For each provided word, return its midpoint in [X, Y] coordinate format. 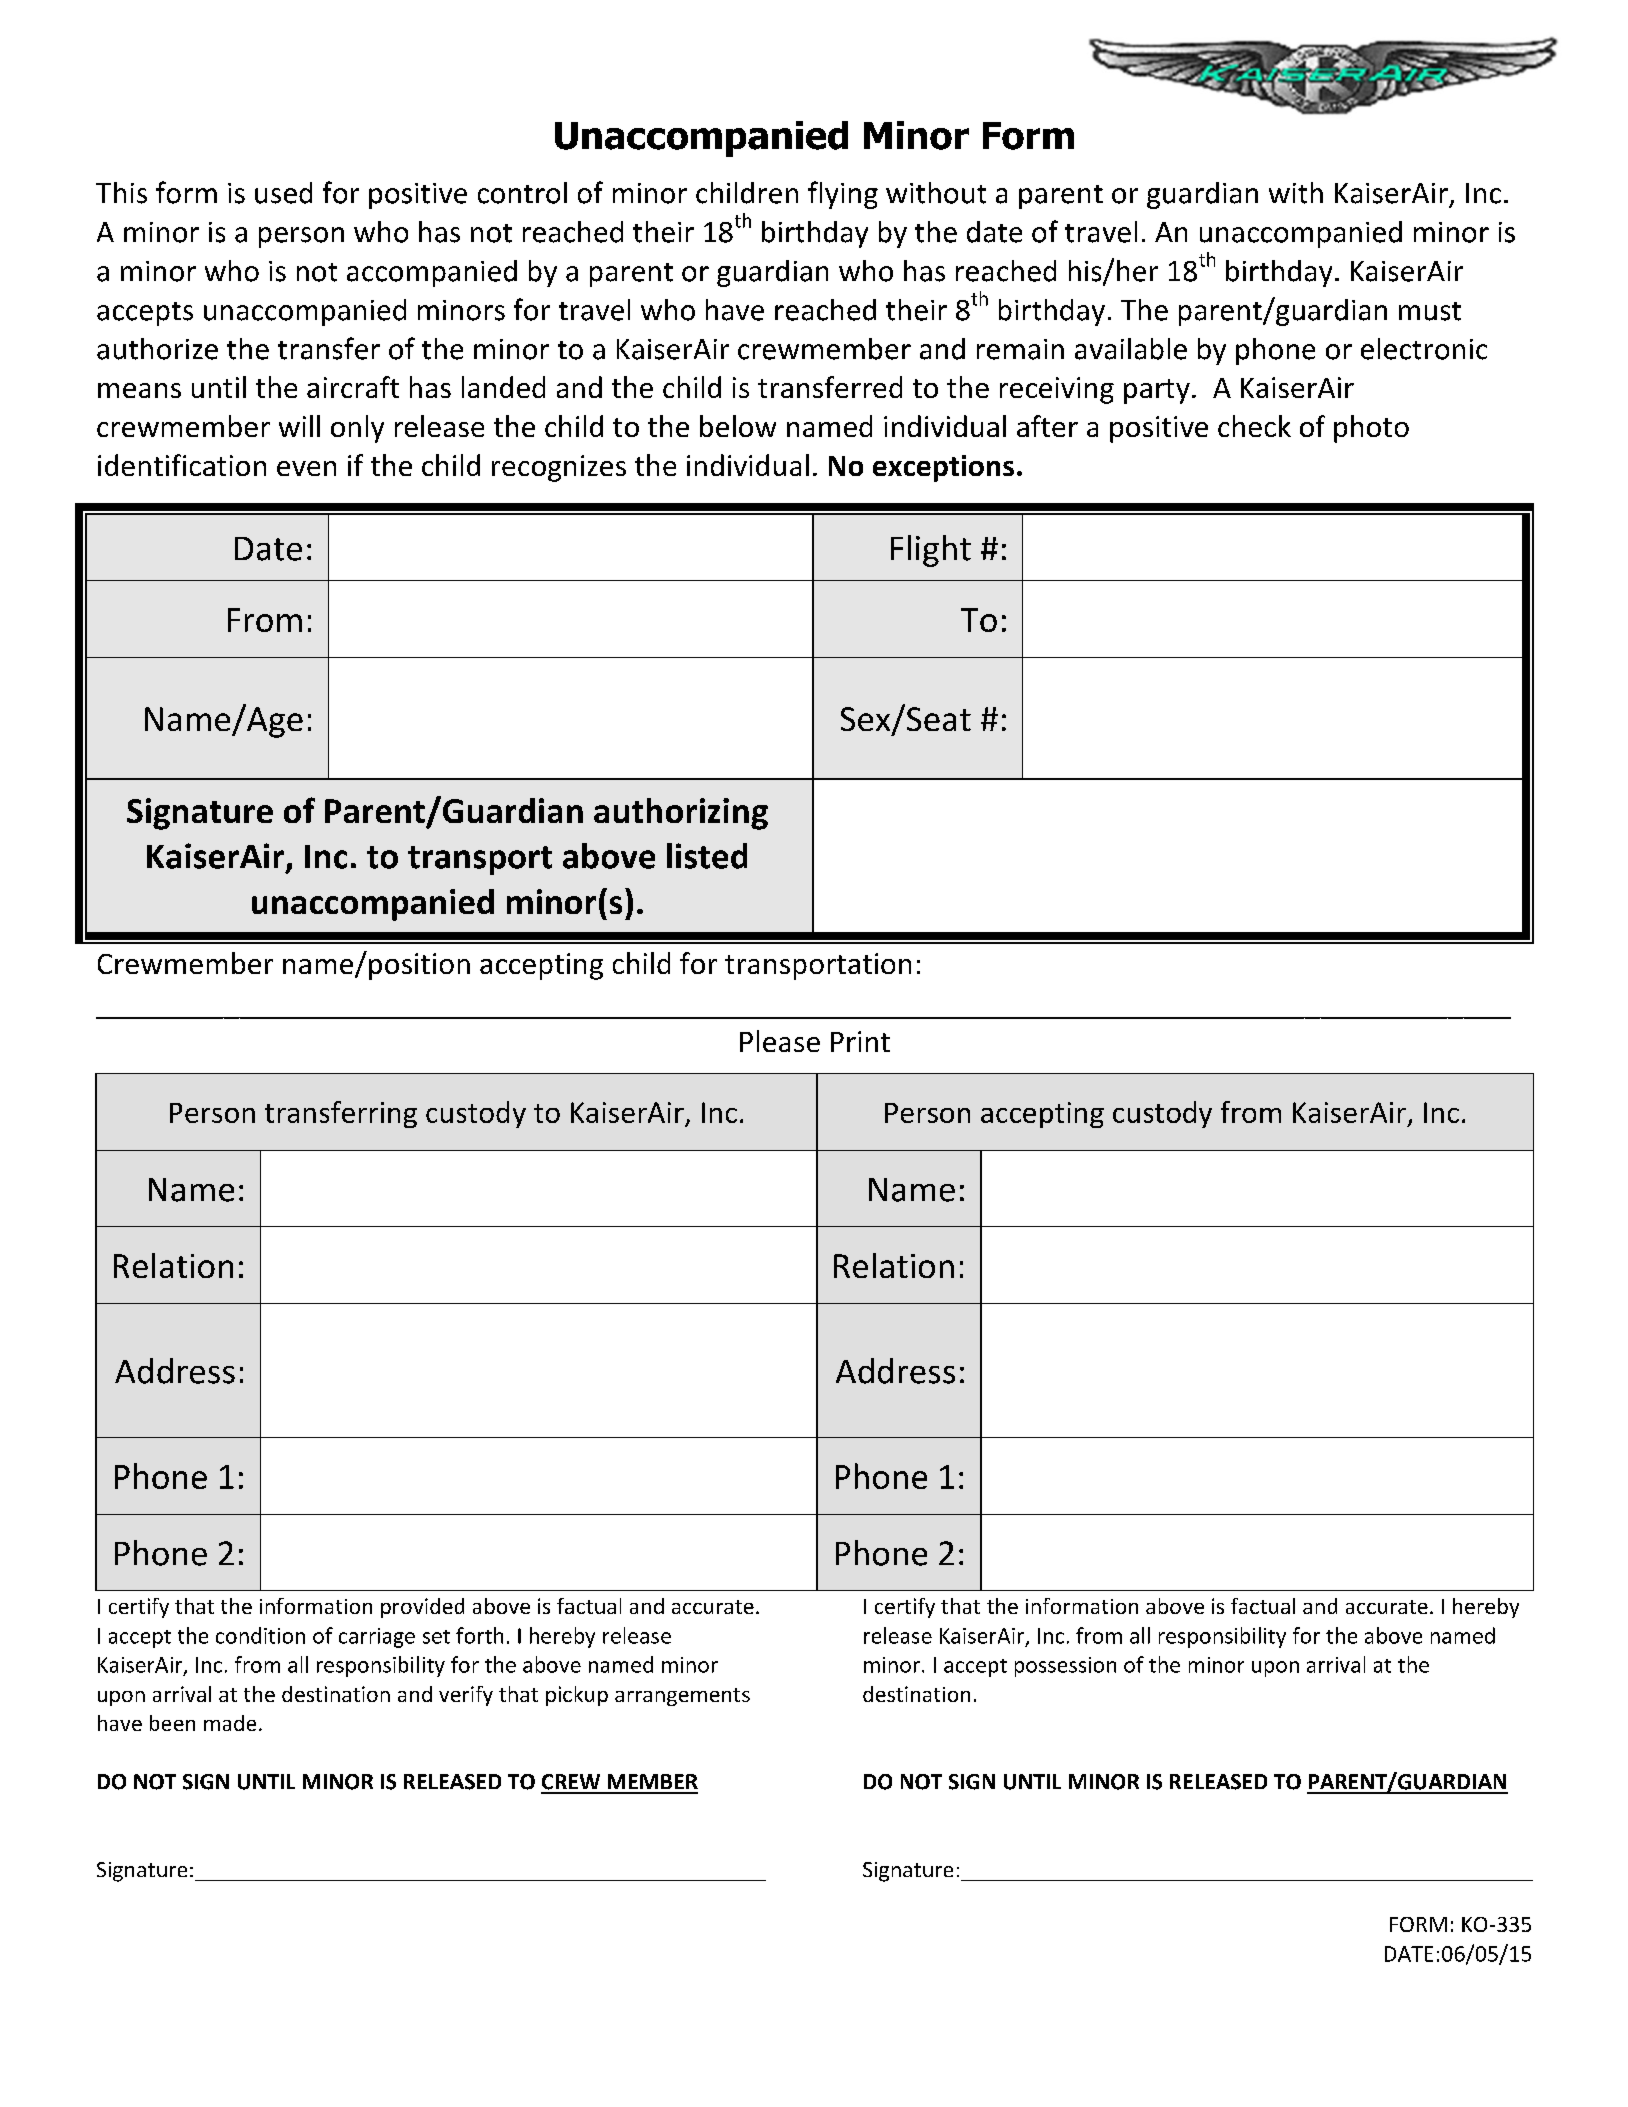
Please [780, 1041]
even [306, 468]
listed [707, 856]
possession [1065, 1667]
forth [479, 1635]
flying [843, 195]
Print [860, 1041]
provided [422, 1608]
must [1430, 311]
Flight [931, 551]
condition [260, 1635]
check [1254, 426]
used [283, 193]
